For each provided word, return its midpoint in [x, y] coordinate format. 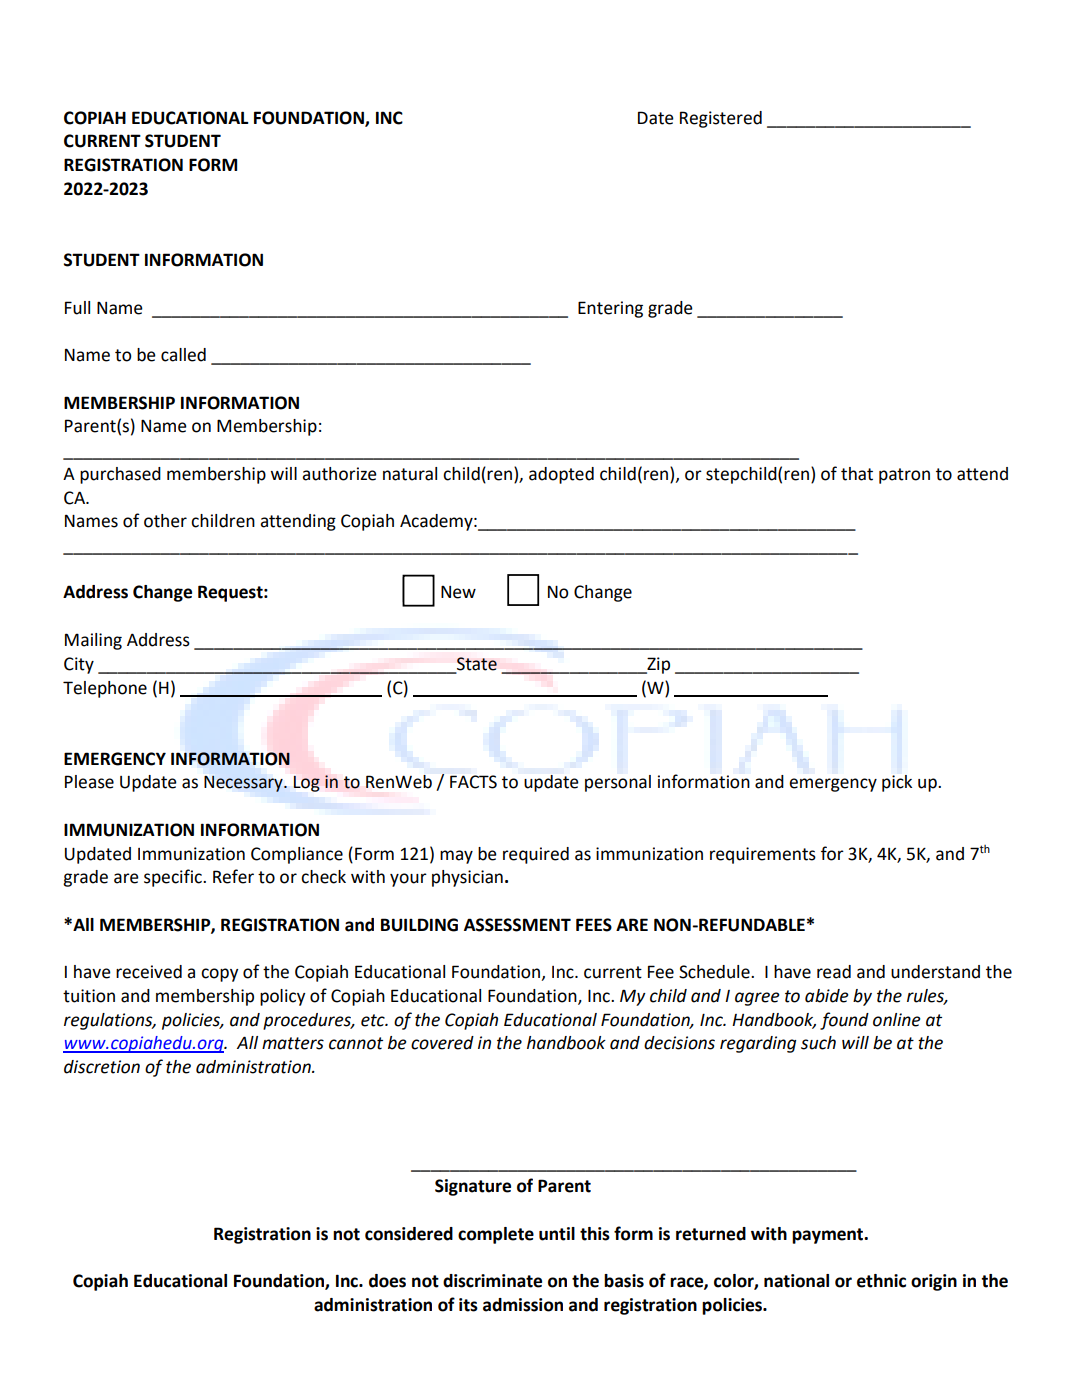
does [387, 1281]
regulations [109, 1021]
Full [77, 308]
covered [442, 1043]
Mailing [93, 641]
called [183, 355]
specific [174, 878]
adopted [561, 475]
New [458, 592]
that [857, 474]
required [536, 855]
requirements [763, 855]
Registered [721, 119]
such [818, 1043]
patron [904, 476]
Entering [610, 309]
